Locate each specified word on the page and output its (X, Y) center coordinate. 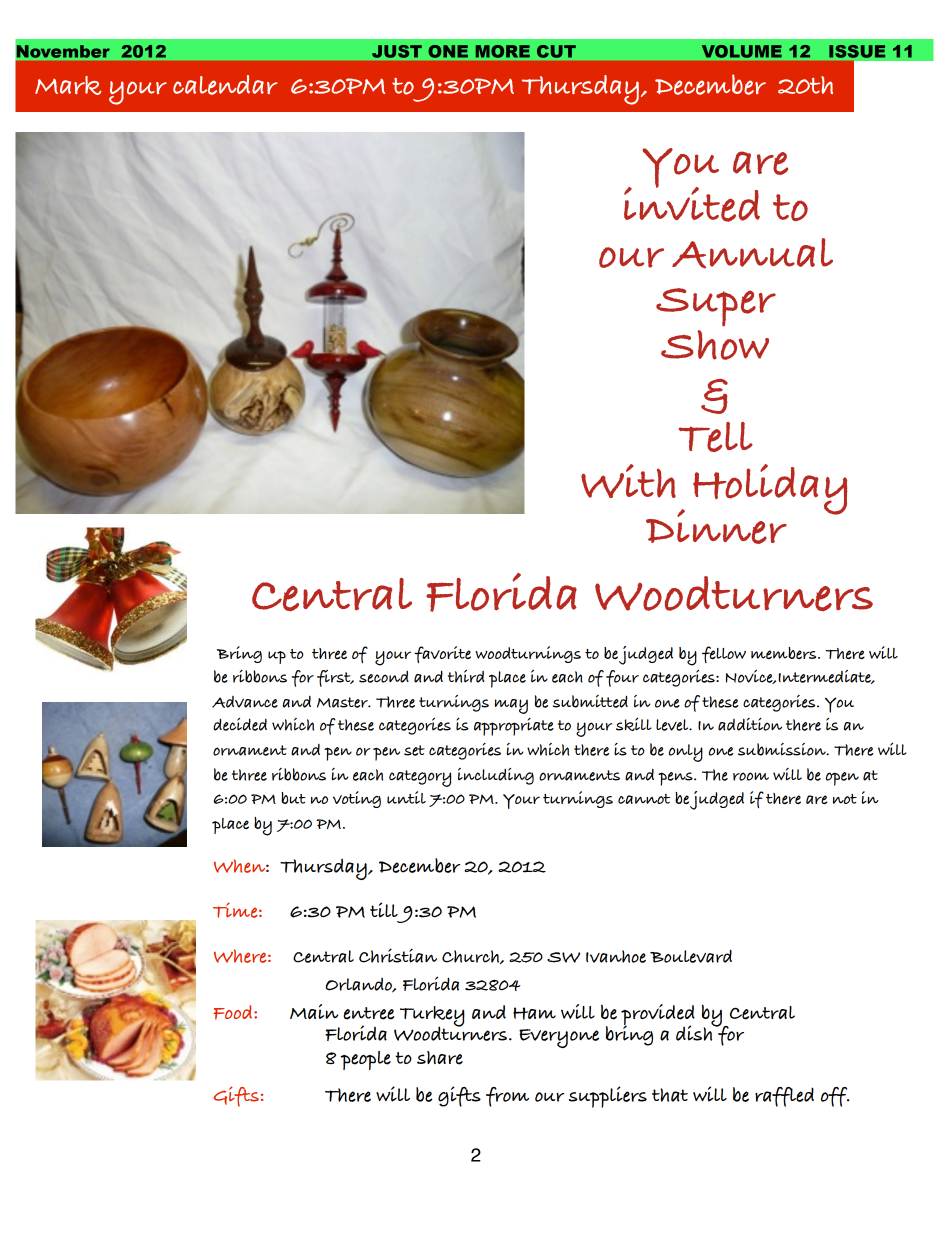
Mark (68, 85)
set (414, 750)
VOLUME (742, 51)
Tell (716, 437)
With (628, 481)
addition (750, 724)
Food (234, 1012)
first (335, 678)
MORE (503, 51)
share (440, 1058)
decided (240, 724)
